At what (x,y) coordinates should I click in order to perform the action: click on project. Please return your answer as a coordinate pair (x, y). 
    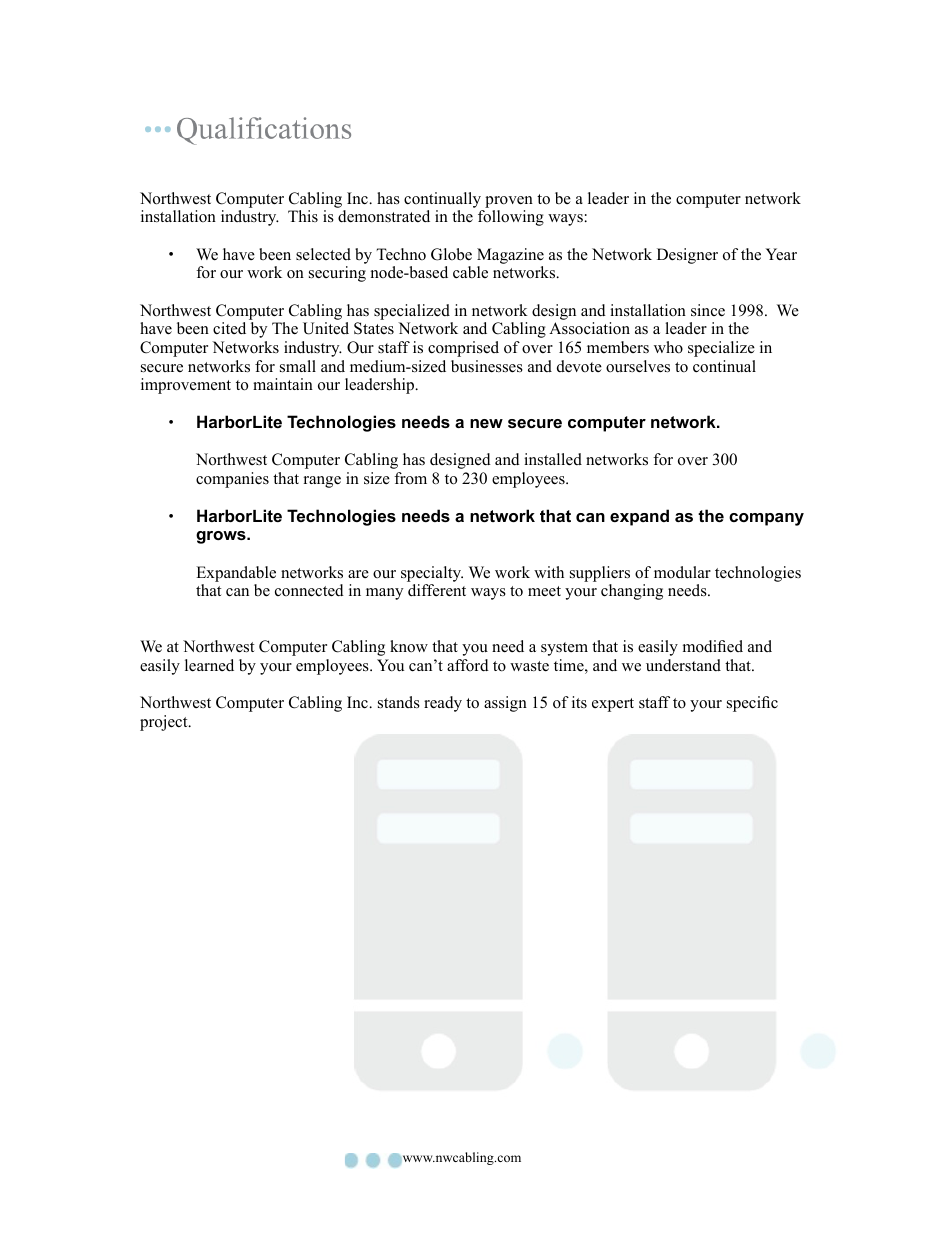
    Looking at the image, I should click on (165, 723).
